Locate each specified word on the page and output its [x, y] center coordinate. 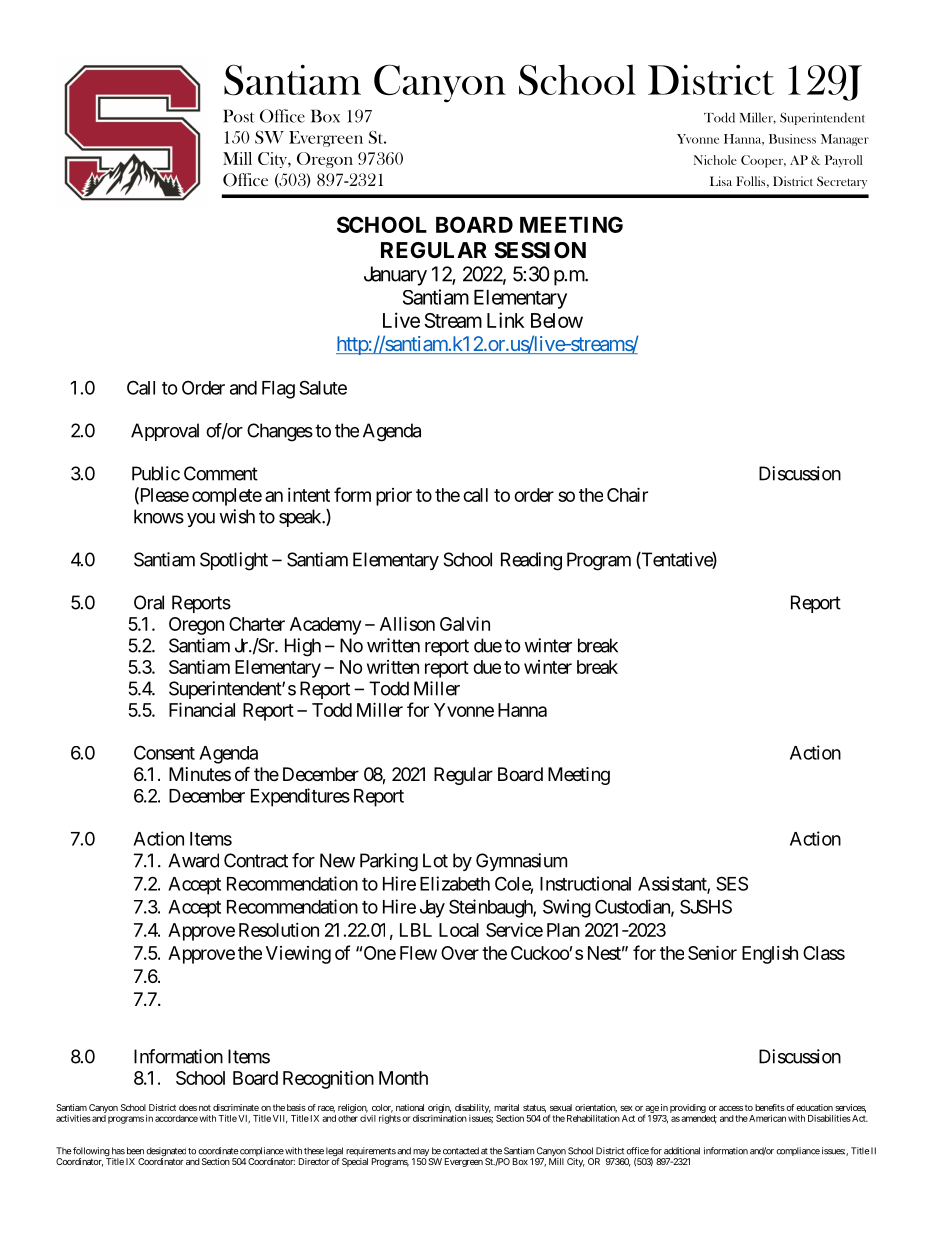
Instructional [585, 883]
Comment [221, 473]
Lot [435, 860]
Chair [627, 494]
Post [239, 116]
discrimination [440, 1118]
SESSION [540, 250]
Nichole [715, 160]
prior [394, 497]
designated [166, 1153]
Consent [164, 752]
